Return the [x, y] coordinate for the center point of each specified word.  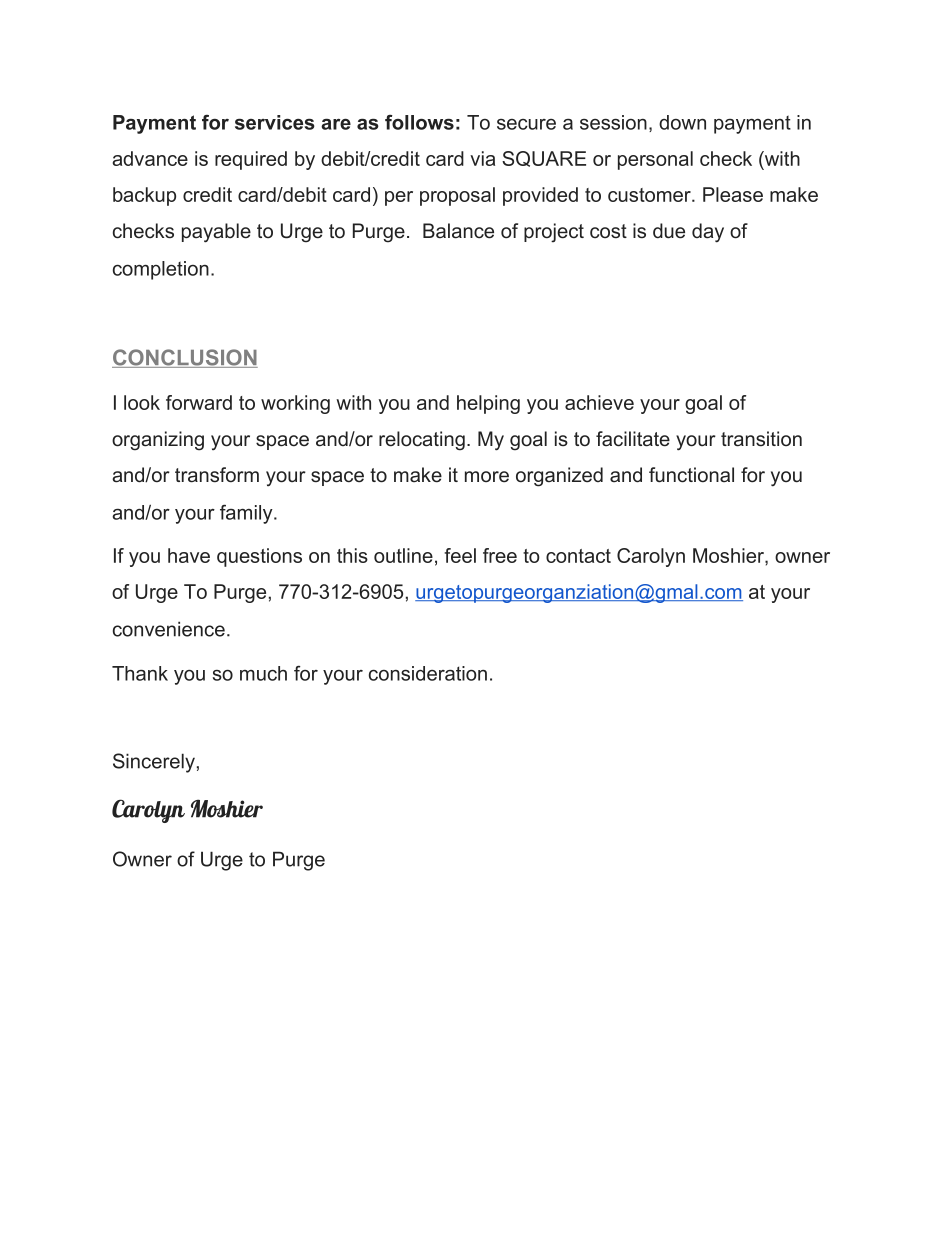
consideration [428, 673]
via [482, 158]
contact [578, 556]
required [251, 160]
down [682, 122]
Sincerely [154, 763]
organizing [158, 441]
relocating [422, 441]
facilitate [633, 439]
